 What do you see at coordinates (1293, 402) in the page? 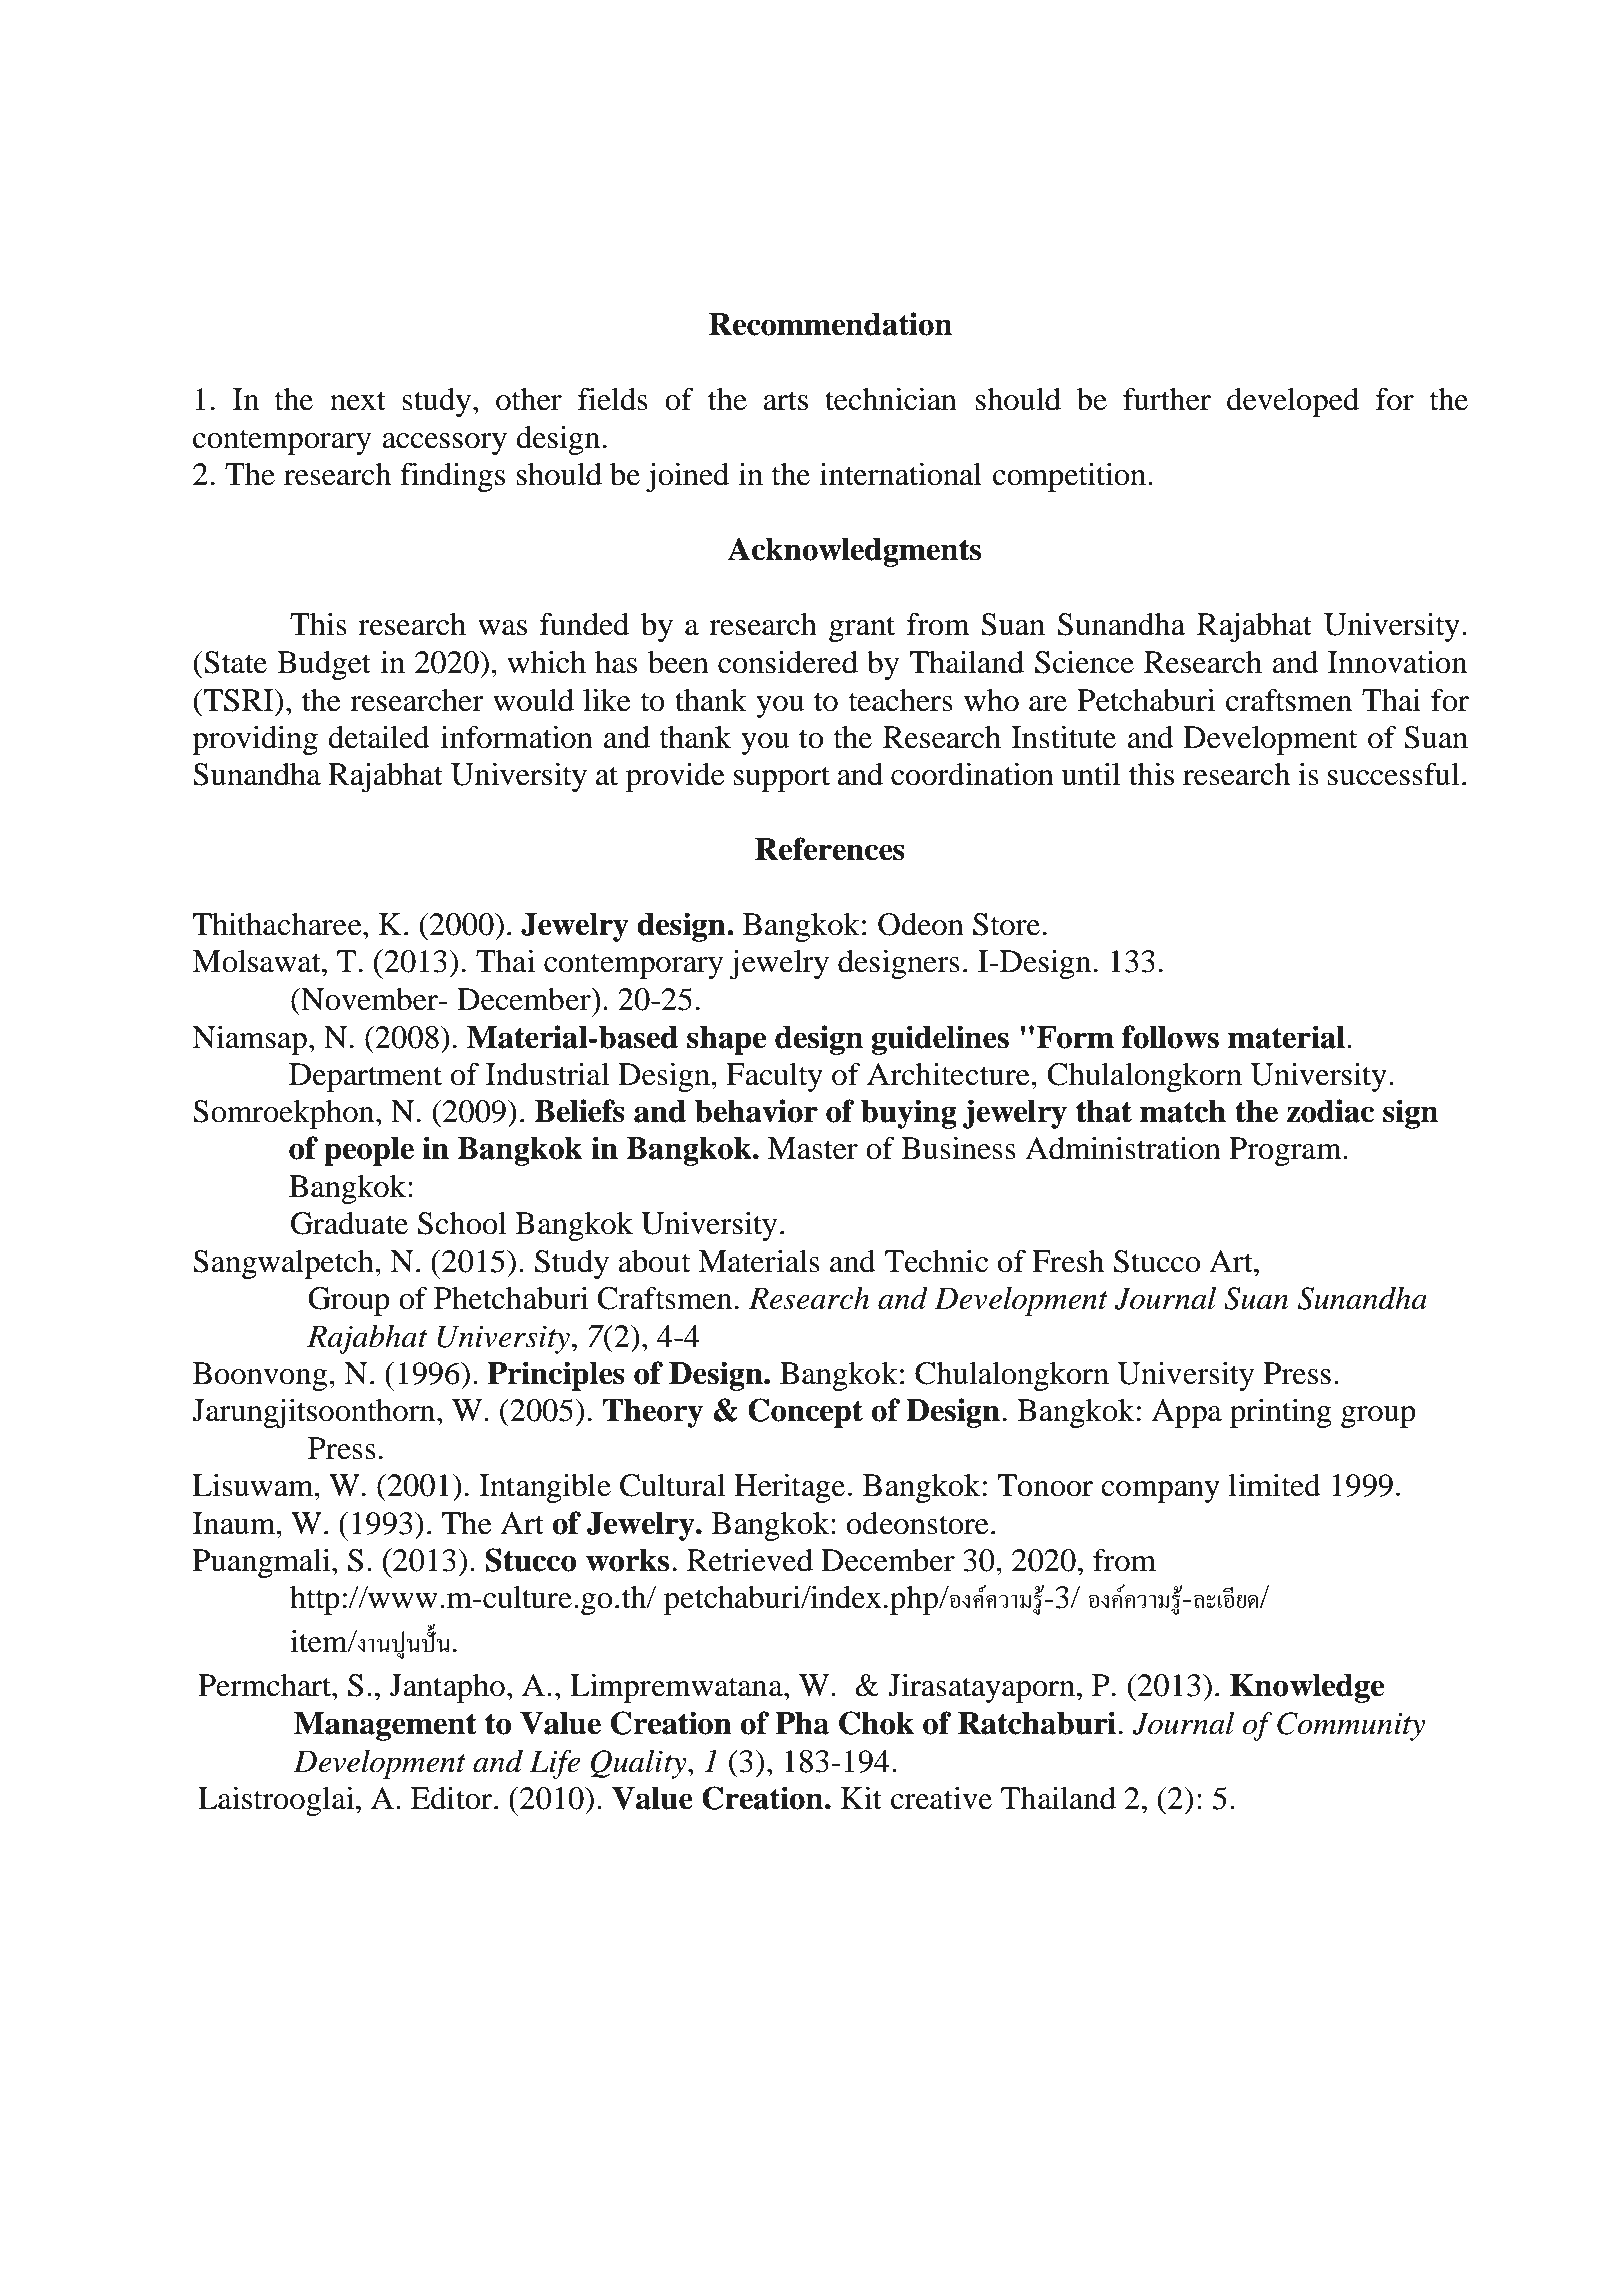
I see `developed` at bounding box center [1293, 402].
